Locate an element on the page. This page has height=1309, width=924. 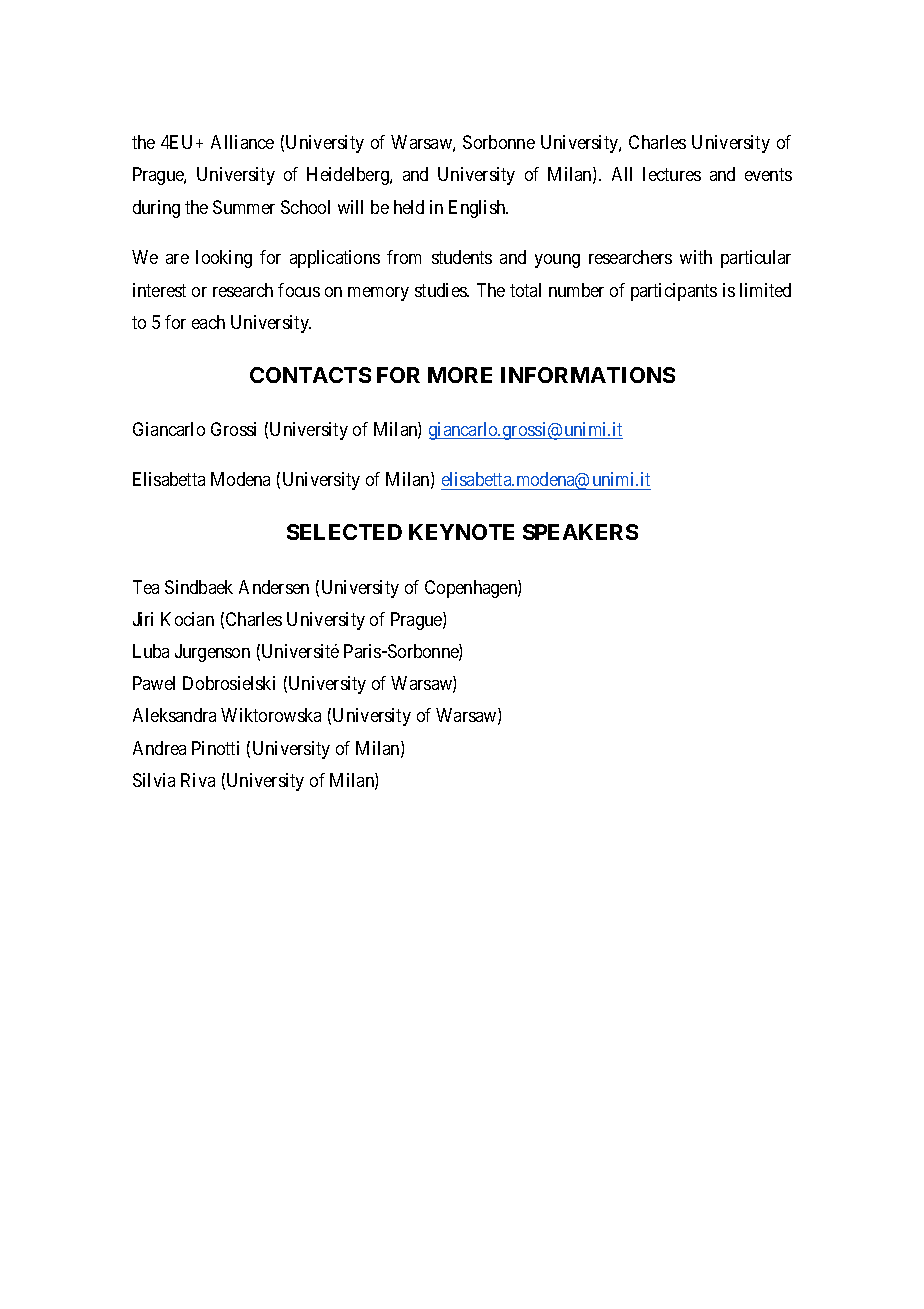
English is located at coordinates (478, 209).
